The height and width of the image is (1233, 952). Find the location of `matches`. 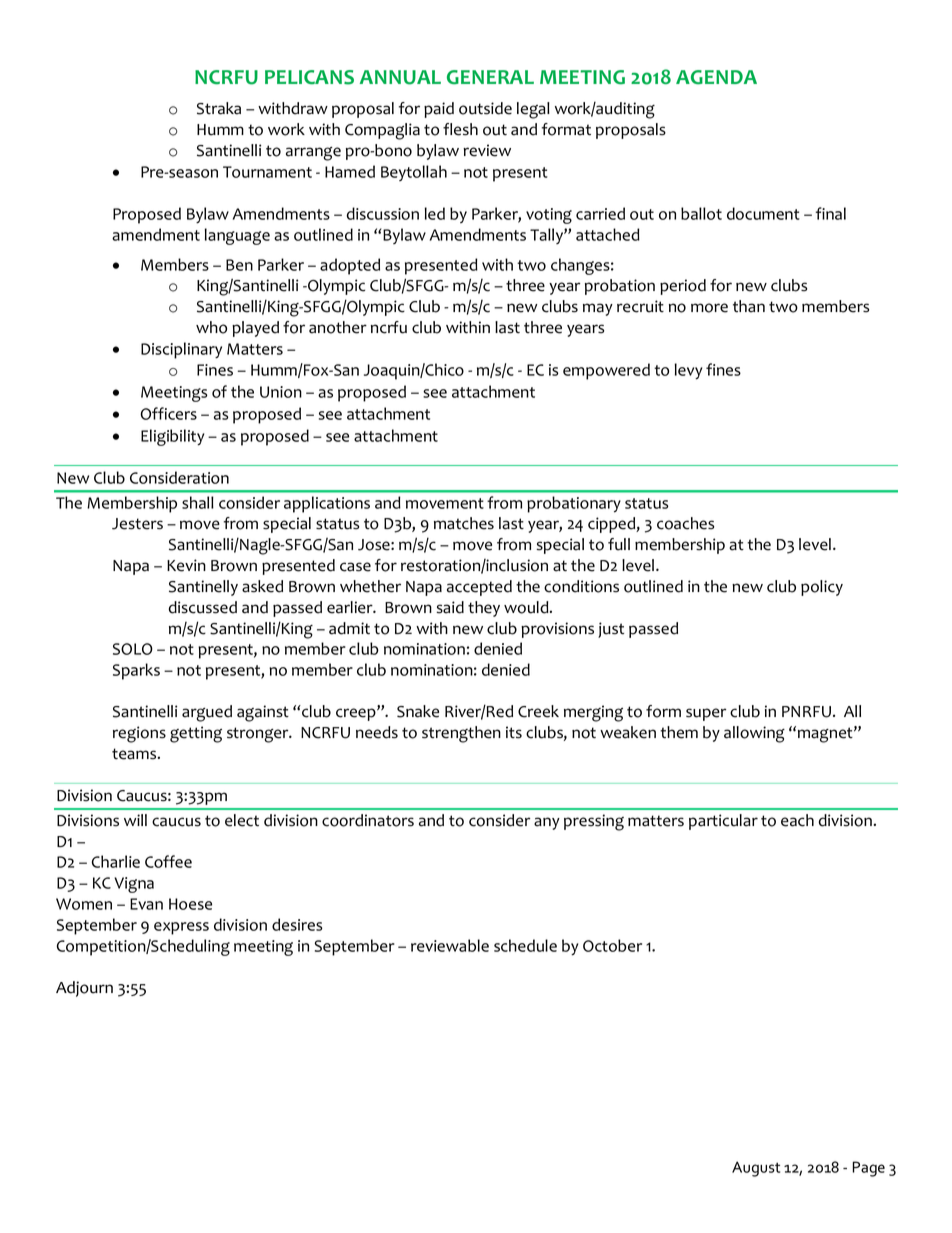

matches is located at coordinates (464, 523).
